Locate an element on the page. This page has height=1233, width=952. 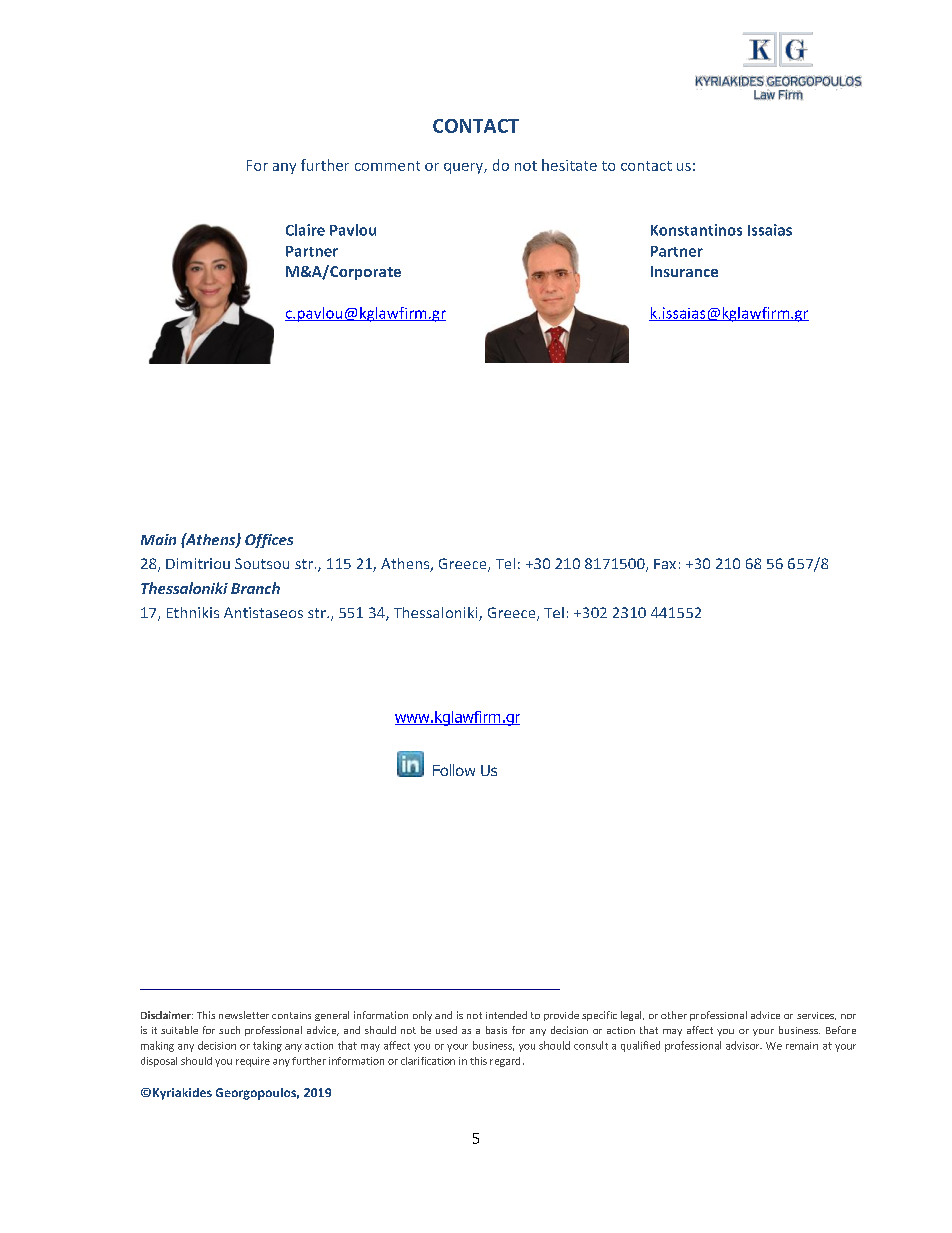
other is located at coordinates (674, 1015).
